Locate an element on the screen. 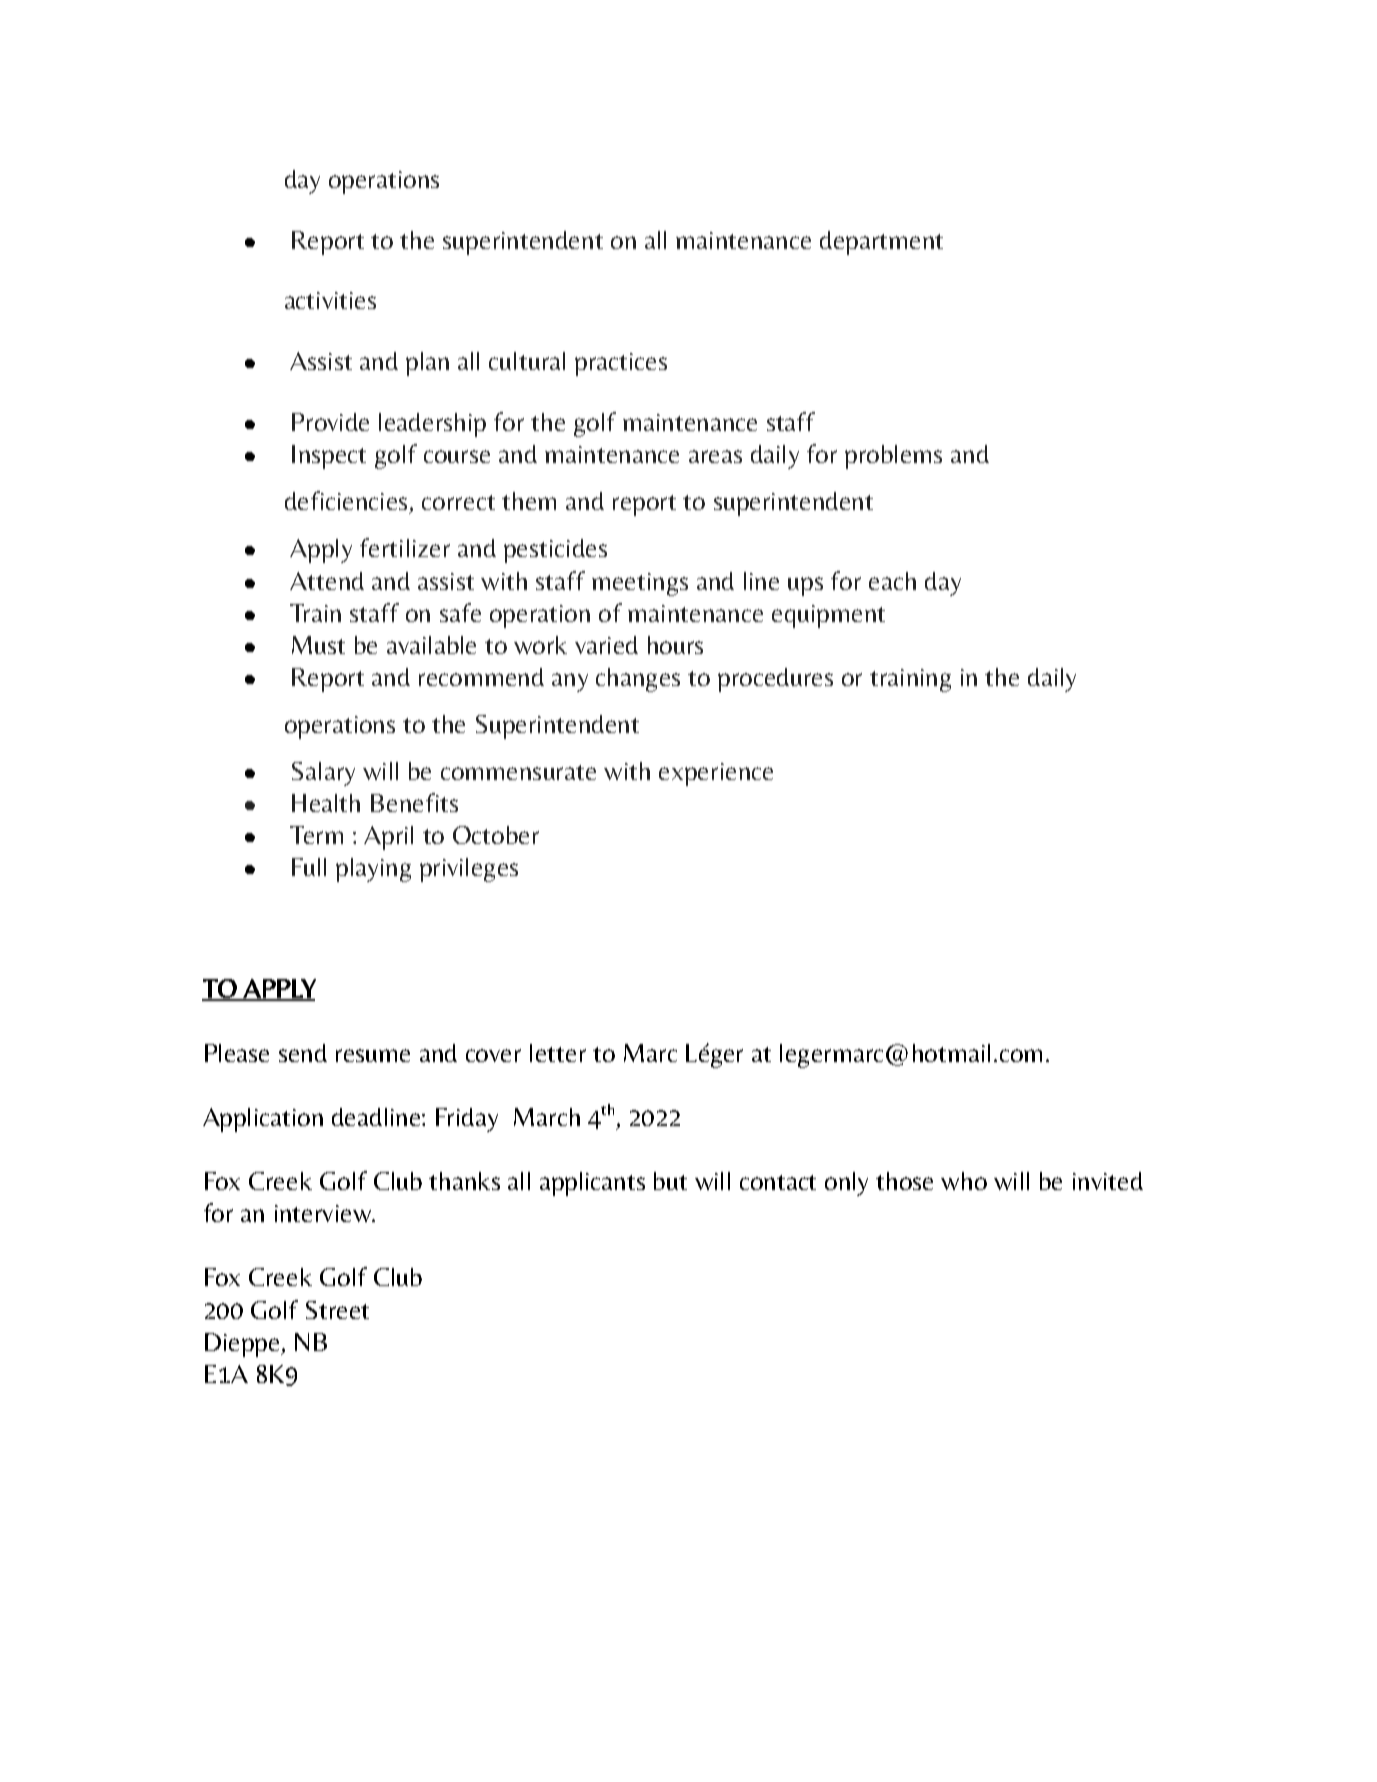 Image resolution: width=1377 pixels, height=1782 pixels. department is located at coordinates (881, 243).
